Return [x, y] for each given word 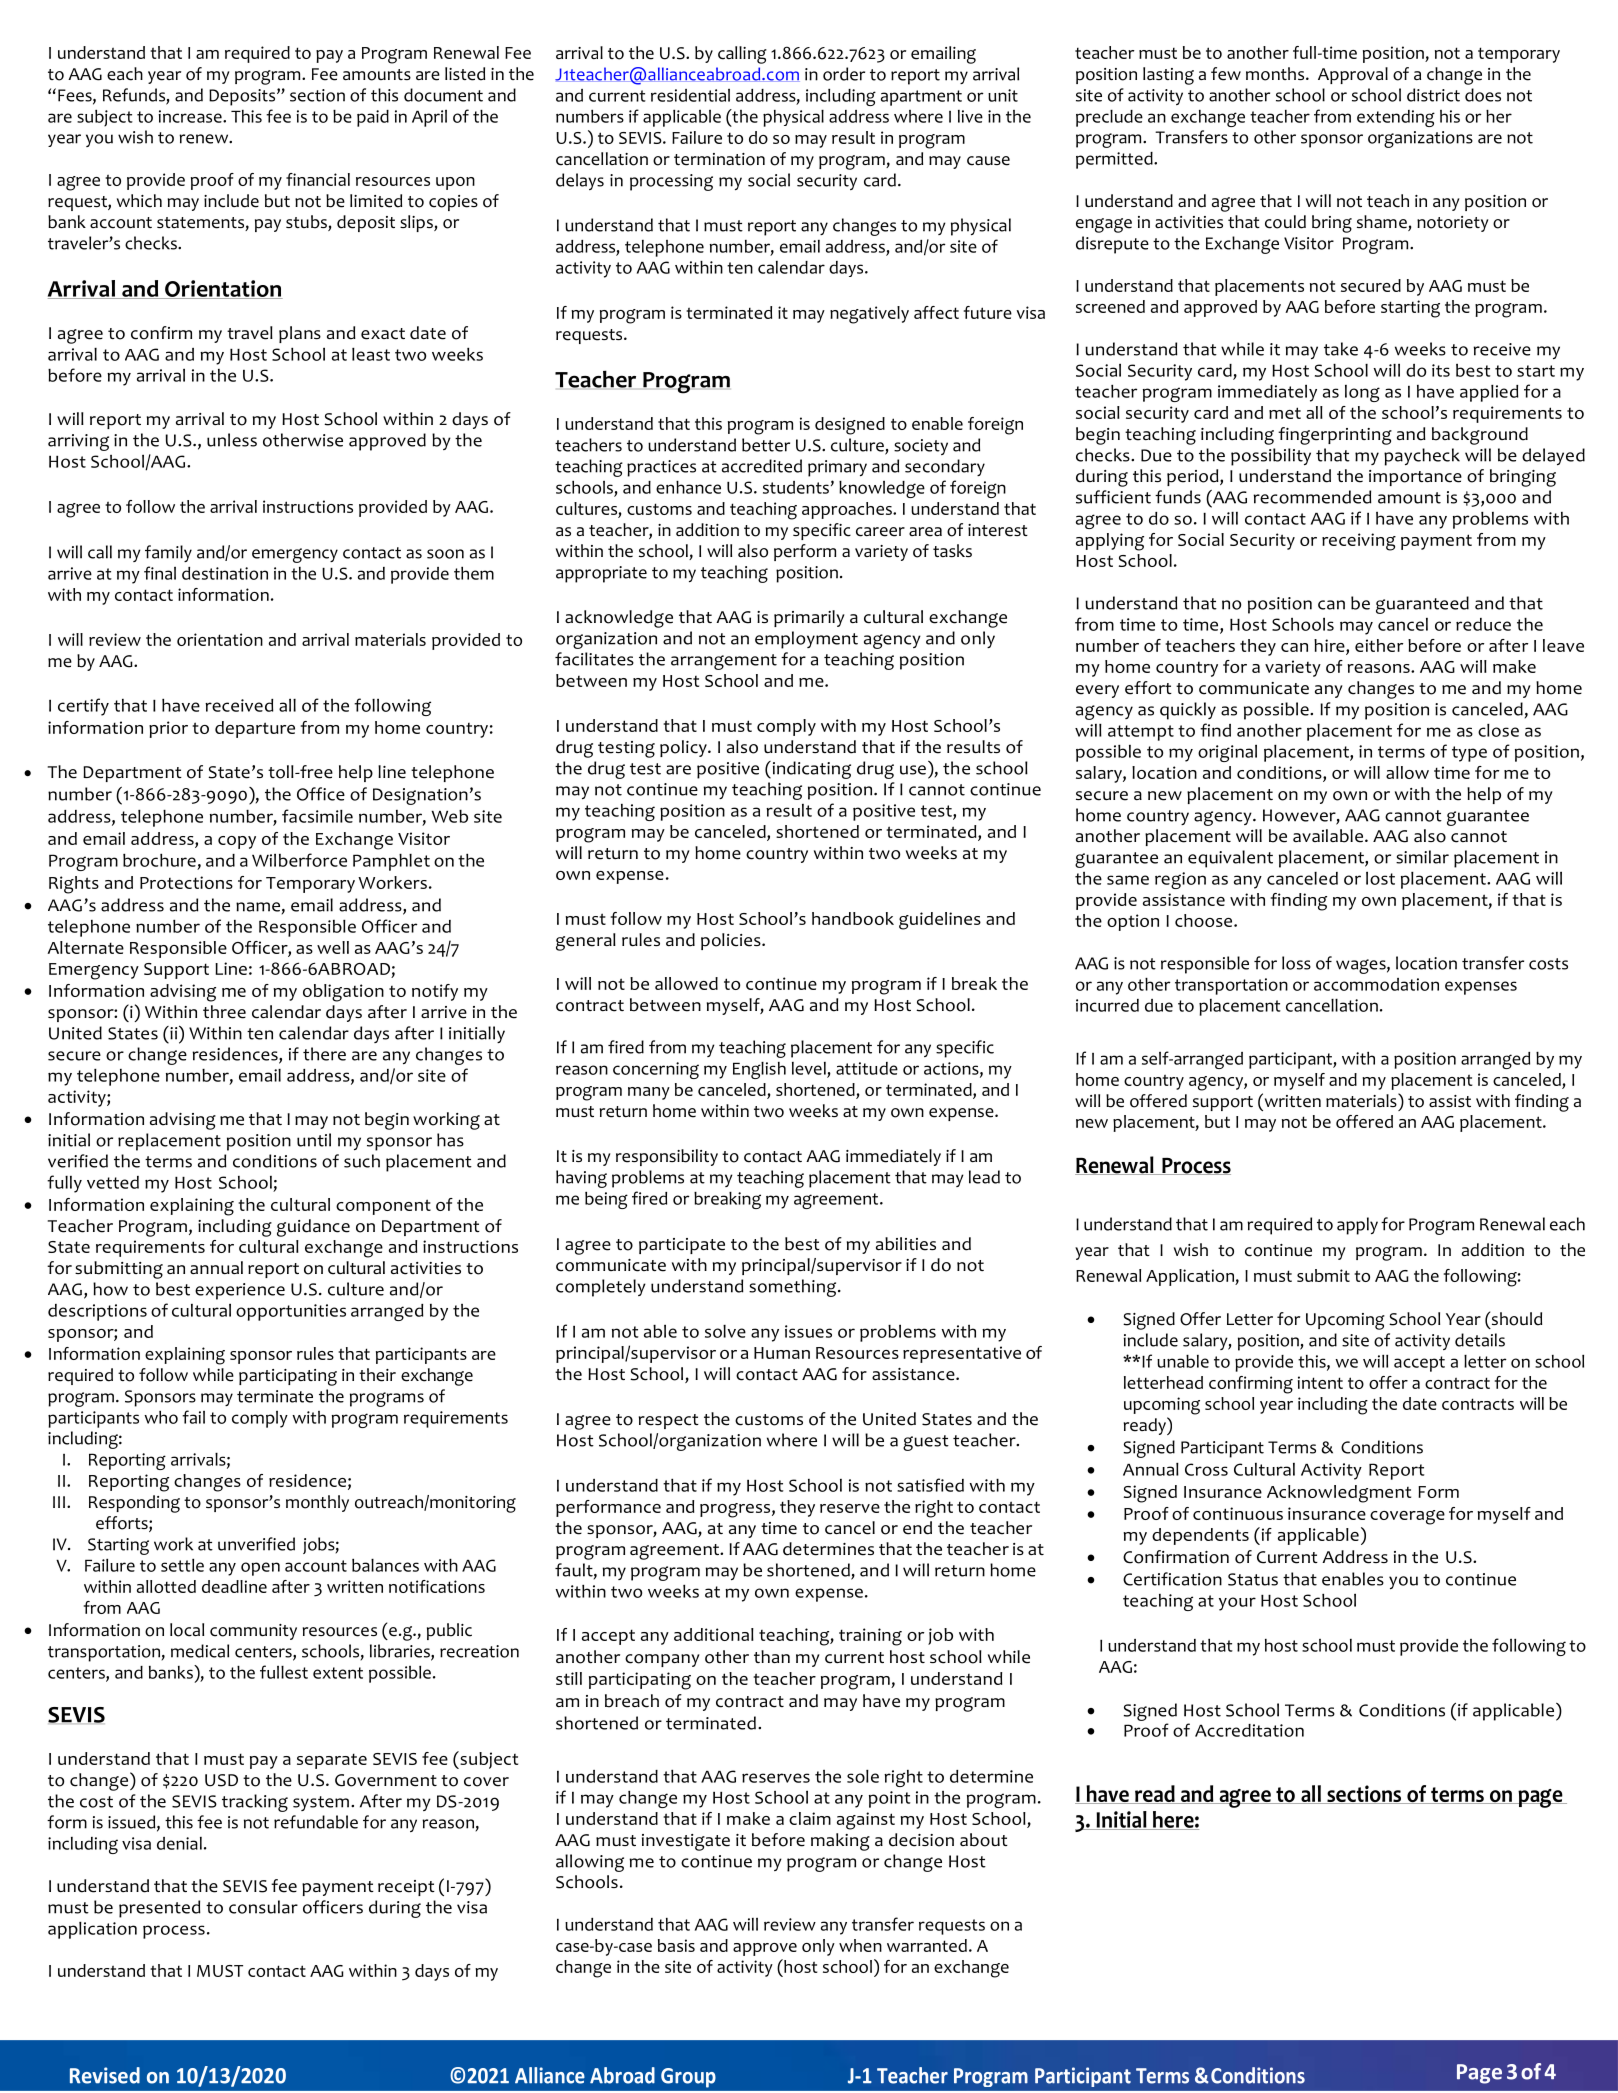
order [844, 74]
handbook [853, 918]
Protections [186, 882]
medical [200, 1651]
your [1237, 1604]
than [772, 1656]
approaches [848, 510]
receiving [1359, 542]
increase [191, 116]
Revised [105, 2075]
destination [225, 573]
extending [1396, 118]
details [1480, 1340]
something [794, 1288]
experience [240, 1291]
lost [1380, 878]
